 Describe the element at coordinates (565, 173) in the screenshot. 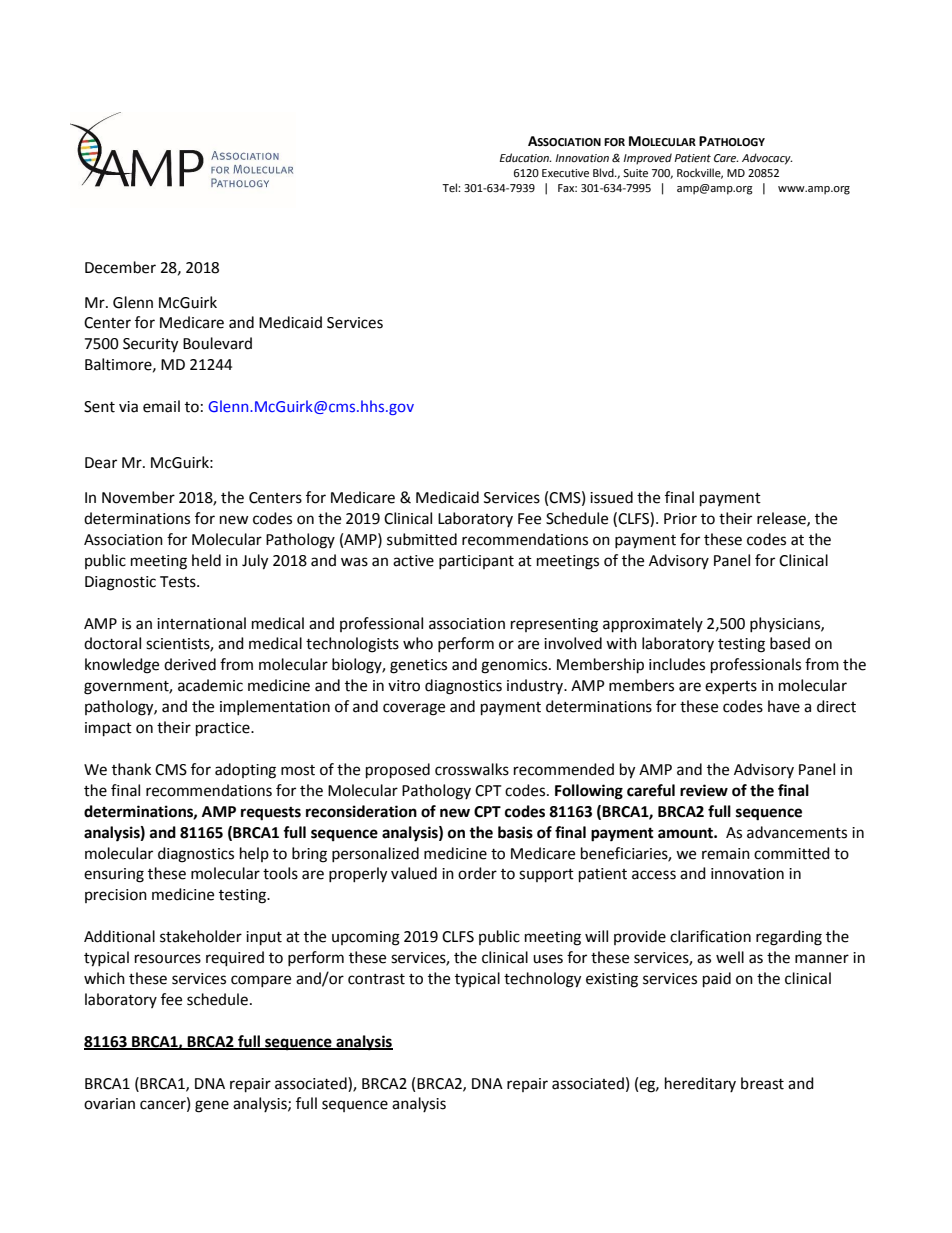

I see `Executive` at that location.
